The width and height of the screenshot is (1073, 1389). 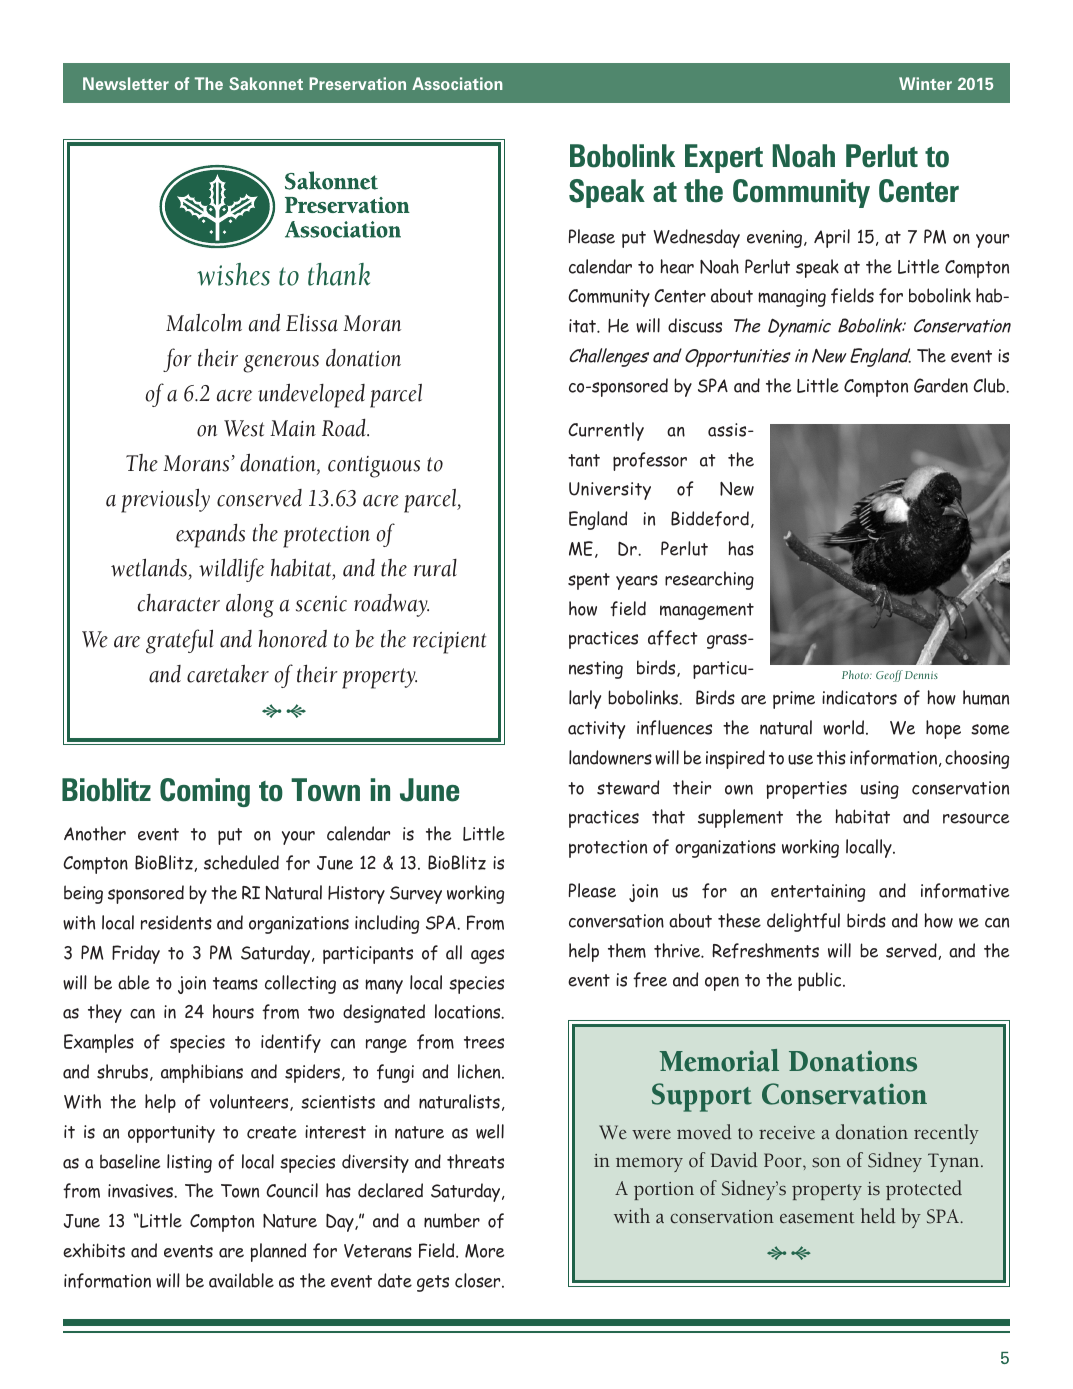 What do you see at coordinates (484, 1251) in the screenshot?
I see `More` at bounding box center [484, 1251].
